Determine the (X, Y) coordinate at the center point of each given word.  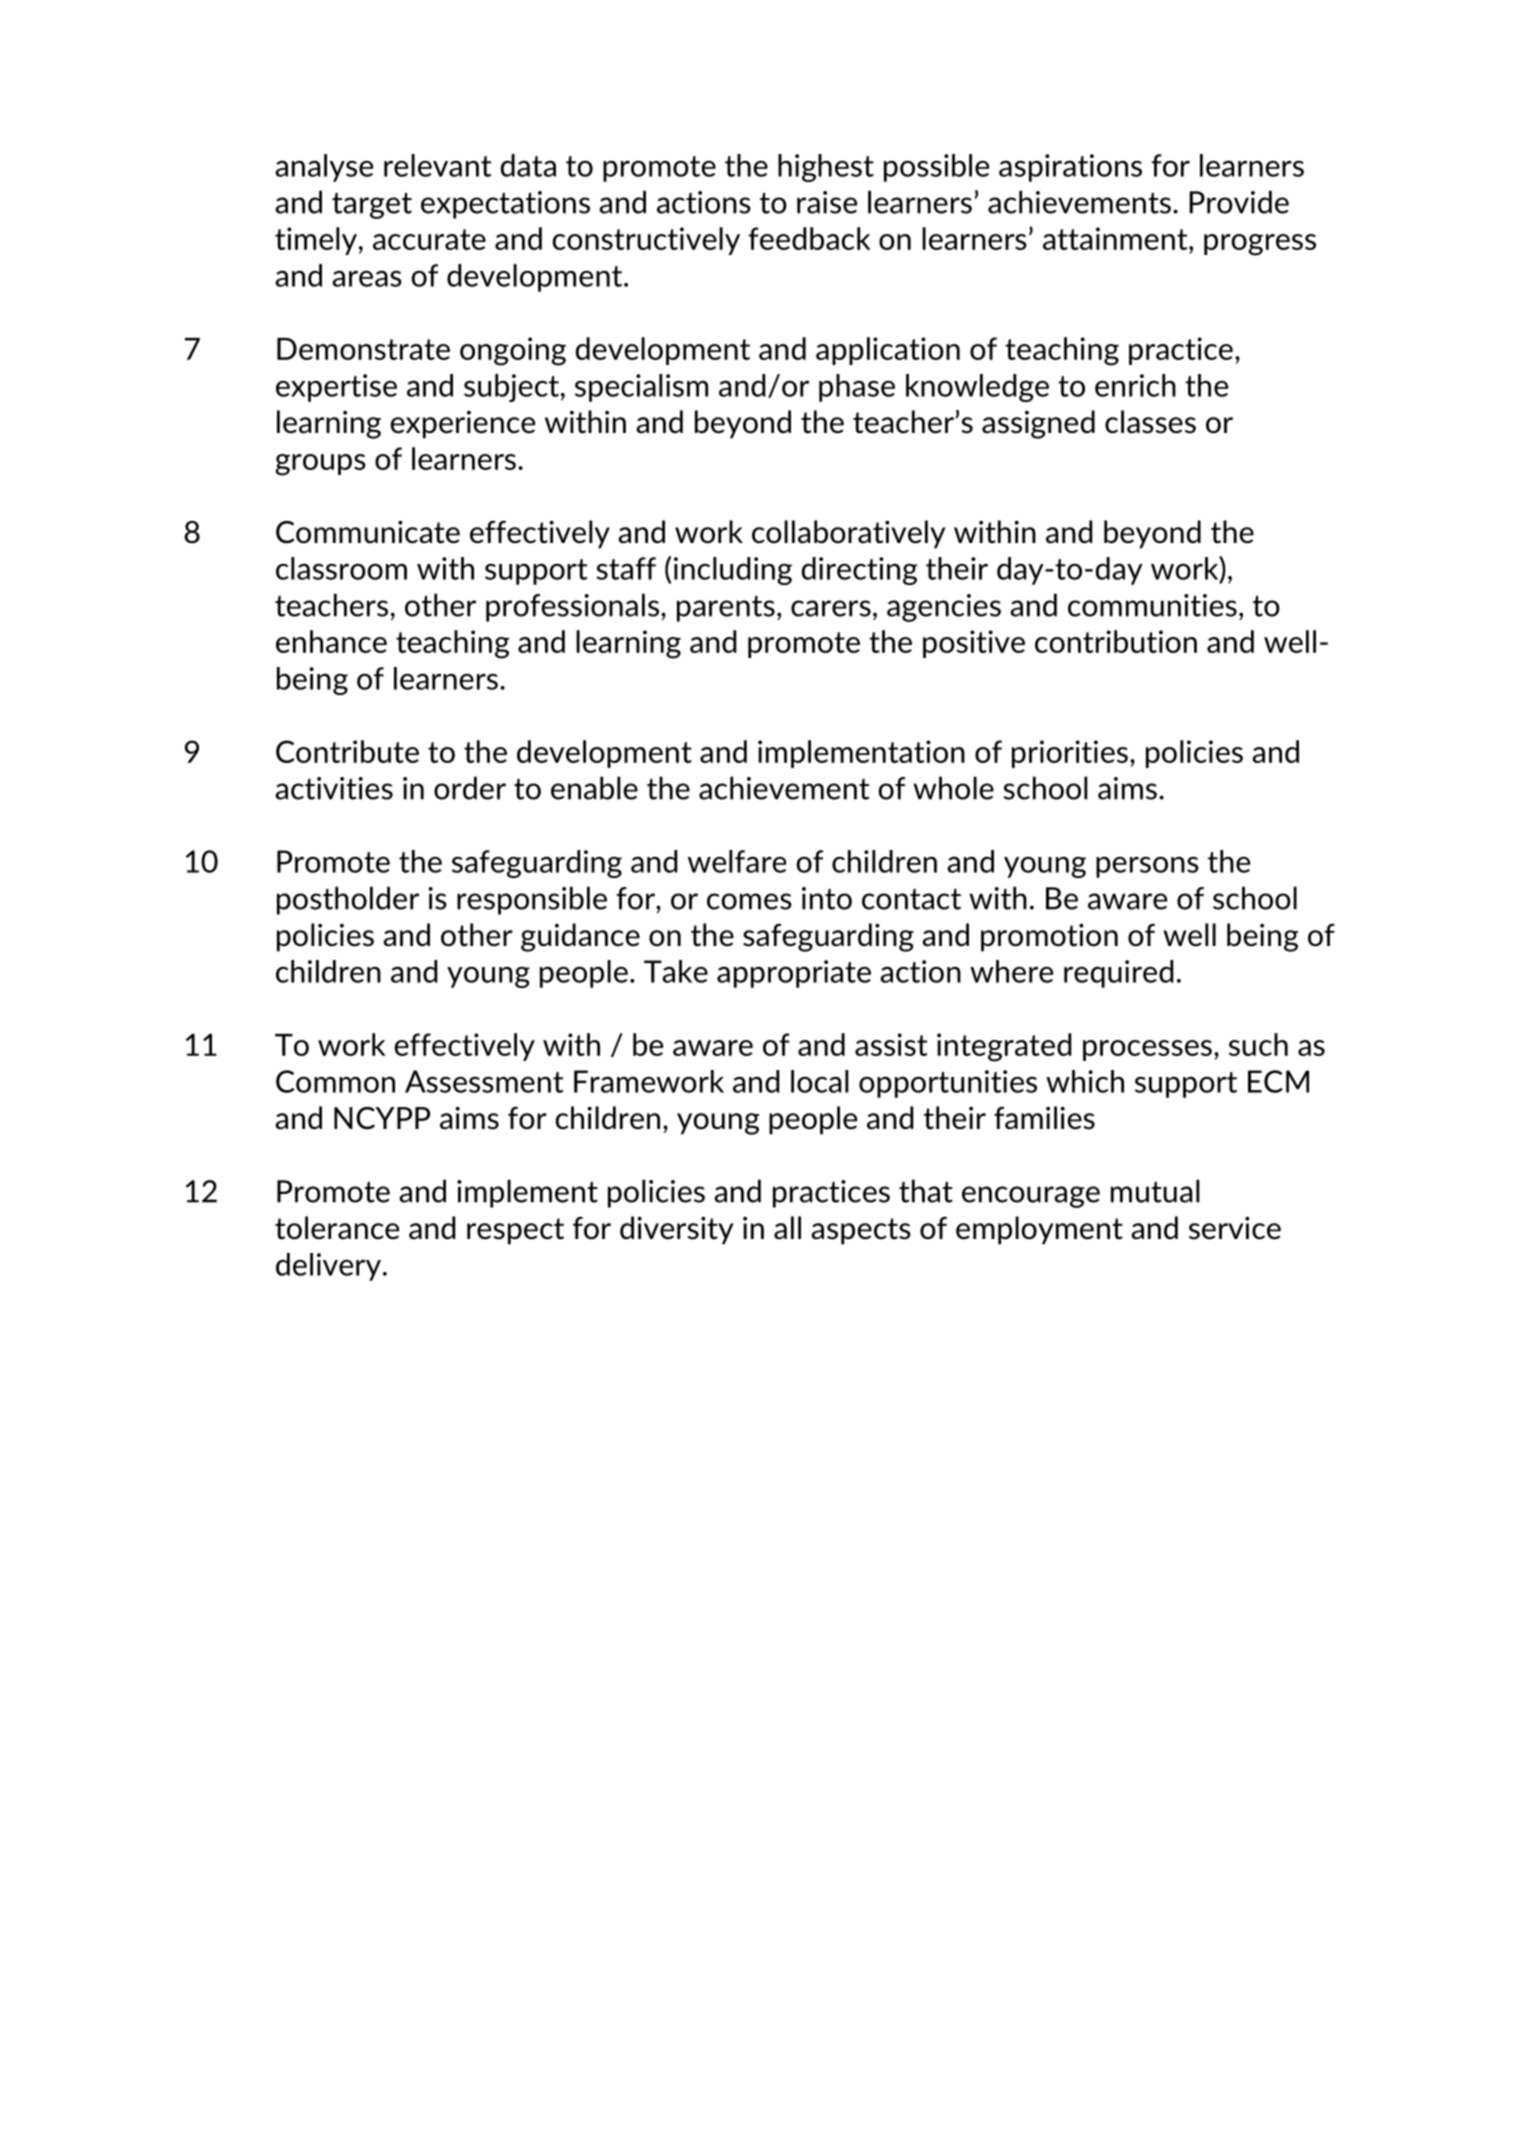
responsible (532, 900)
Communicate (368, 532)
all (787, 1228)
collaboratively (848, 534)
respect (515, 1231)
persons (1147, 867)
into (827, 898)
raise (827, 202)
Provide (1239, 202)
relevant (437, 165)
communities (1152, 605)
